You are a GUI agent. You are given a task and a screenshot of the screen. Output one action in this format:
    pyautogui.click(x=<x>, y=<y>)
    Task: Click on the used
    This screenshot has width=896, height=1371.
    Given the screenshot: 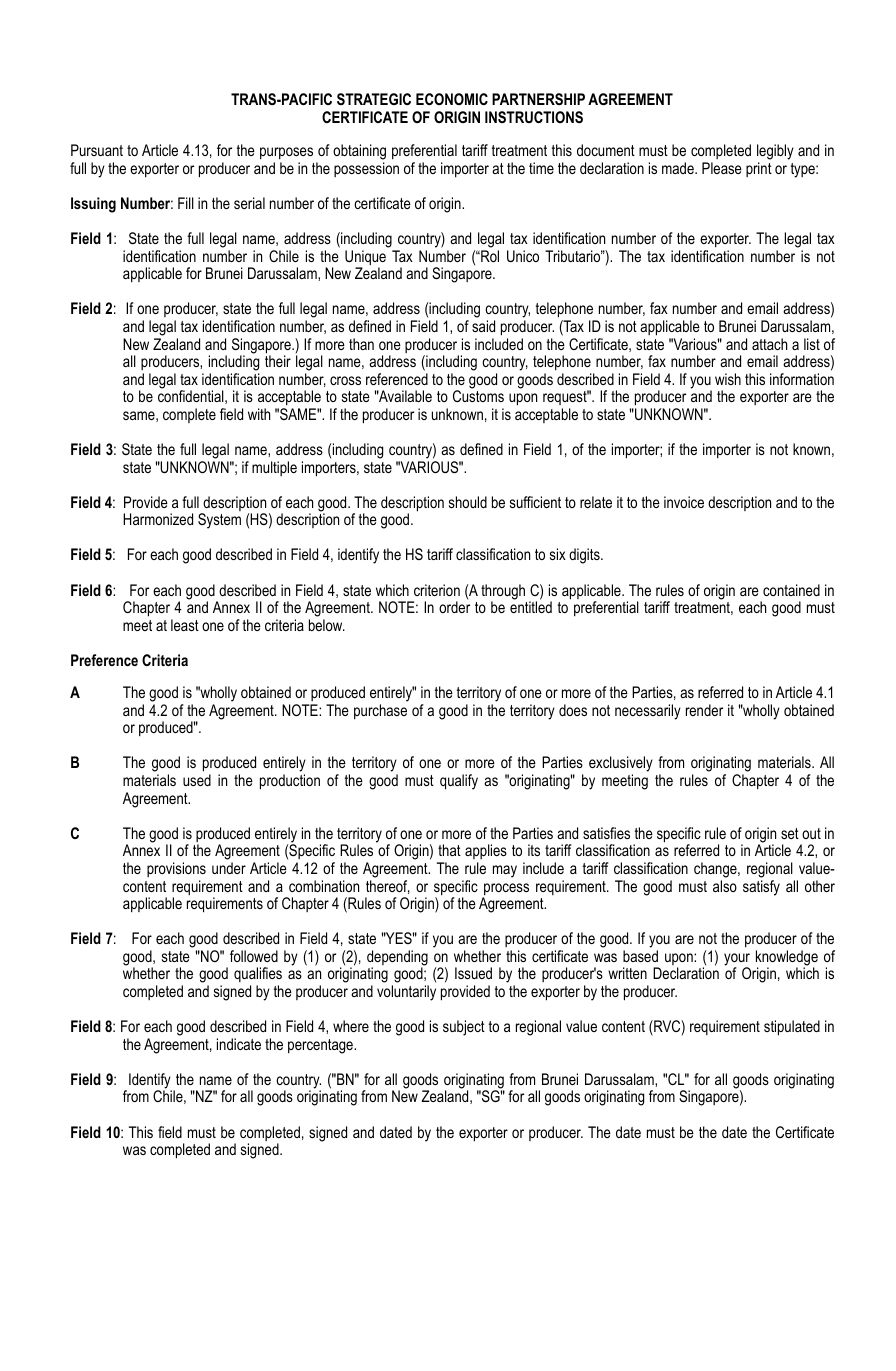 What is the action you would take?
    pyautogui.click(x=197, y=780)
